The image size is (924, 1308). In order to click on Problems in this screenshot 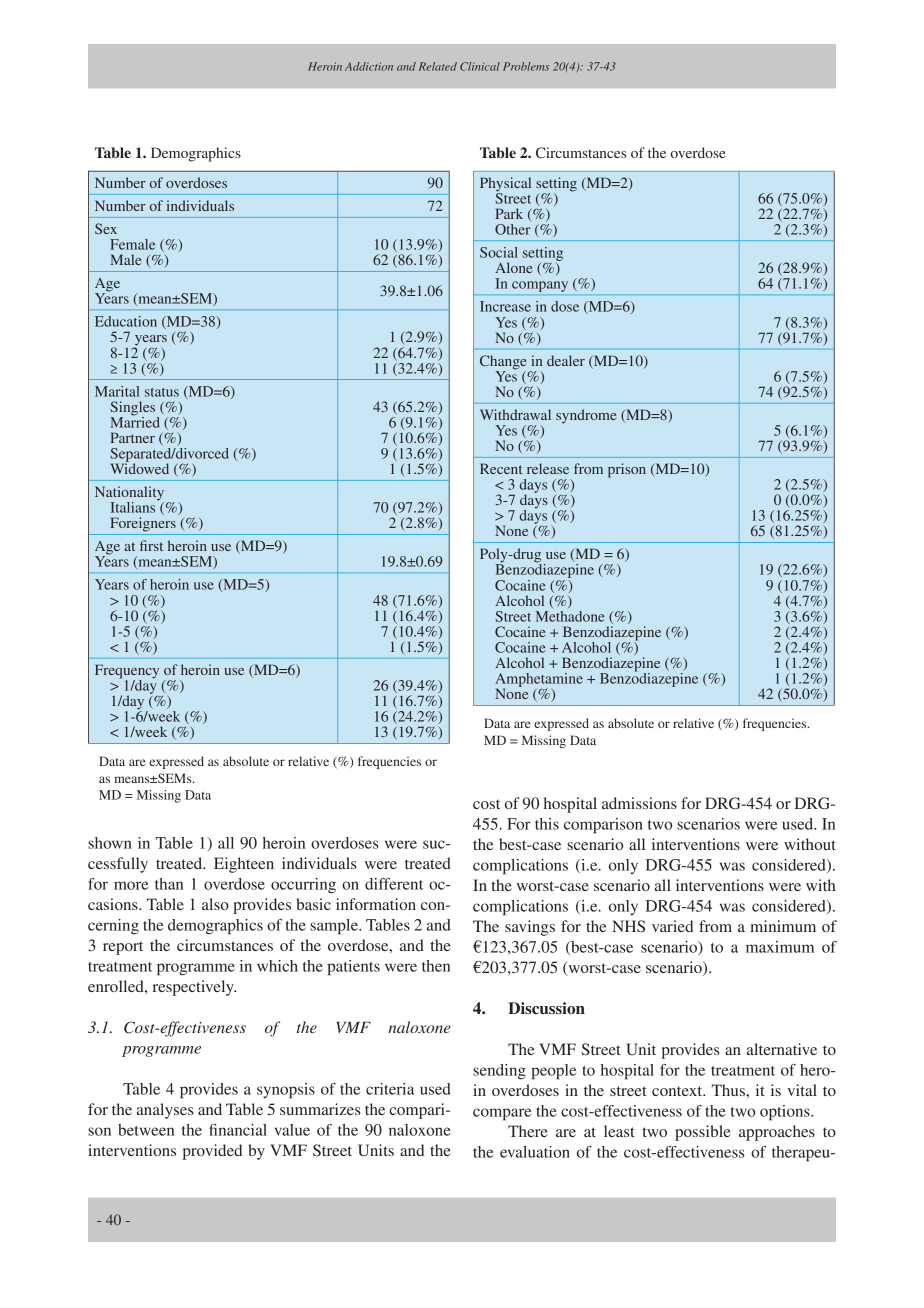, I will do `click(526, 66)`.
